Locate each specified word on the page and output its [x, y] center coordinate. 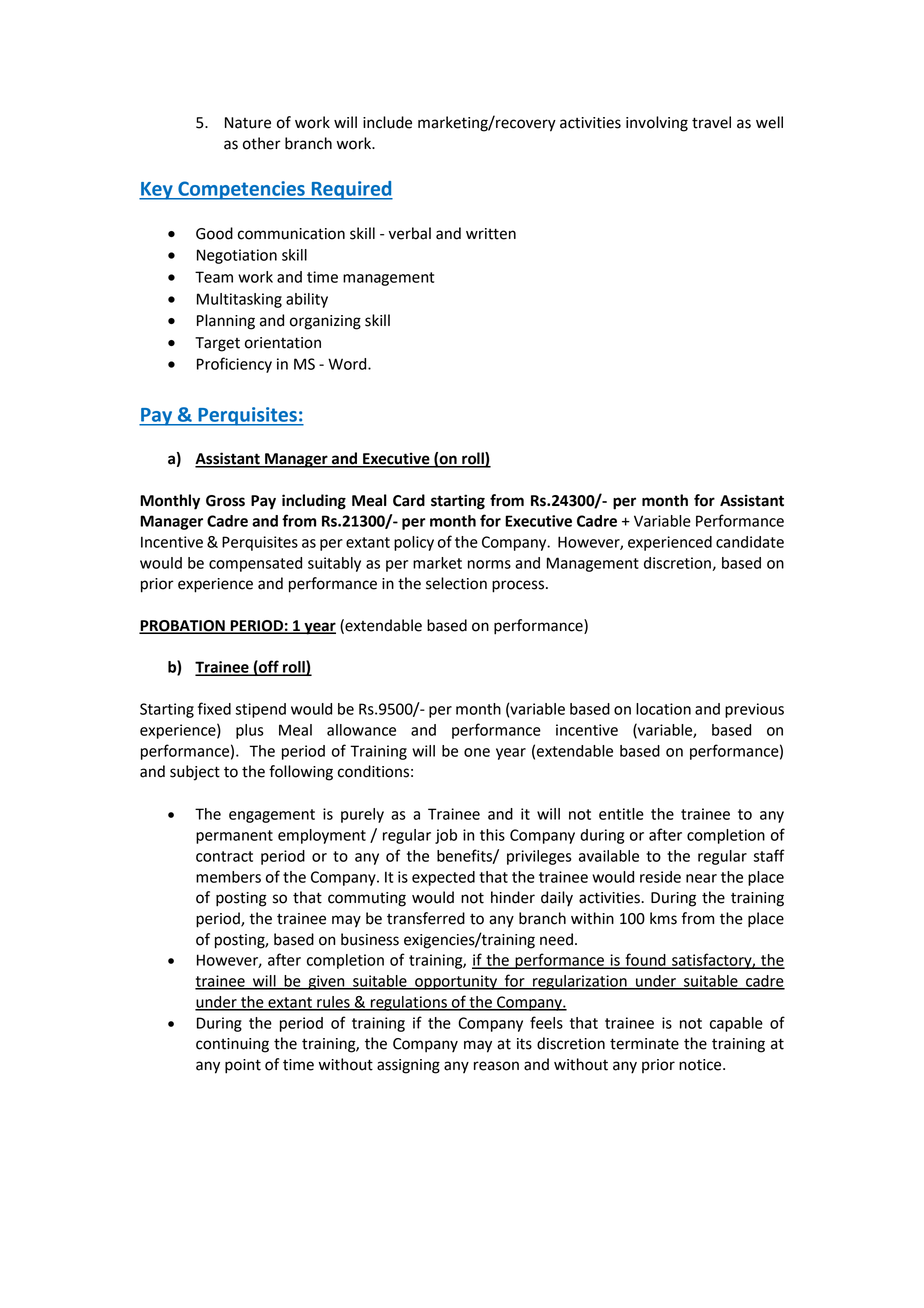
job [446, 836]
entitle [621, 814]
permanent [234, 837]
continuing [232, 1045]
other [262, 143]
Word [348, 364]
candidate [750, 542]
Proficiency [234, 365]
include [387, 122]
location [663, 709]
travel [711, 122]
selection [456, 583]
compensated [255, 564]
